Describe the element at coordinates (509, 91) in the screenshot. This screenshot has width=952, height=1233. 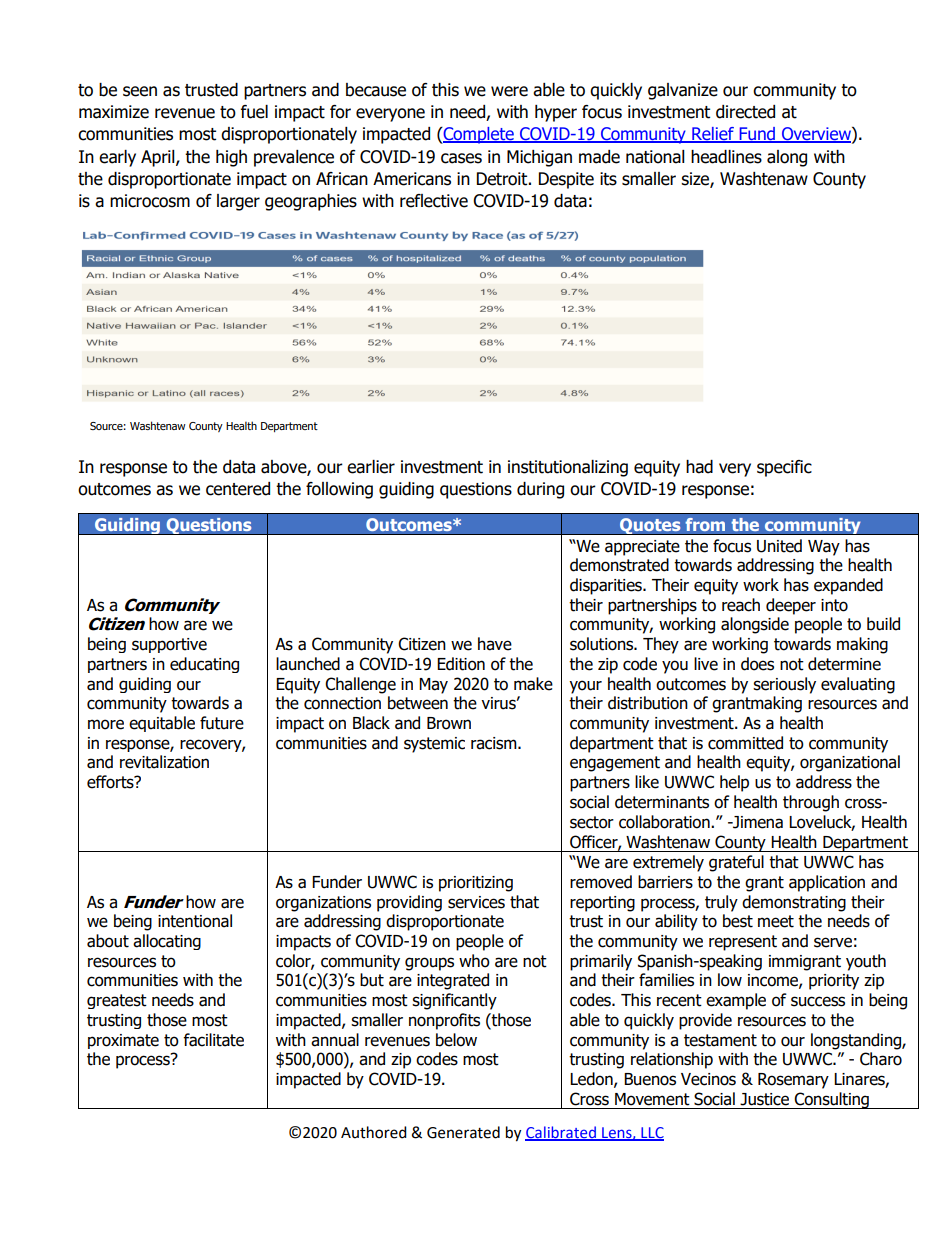
I see `were` at that location.
